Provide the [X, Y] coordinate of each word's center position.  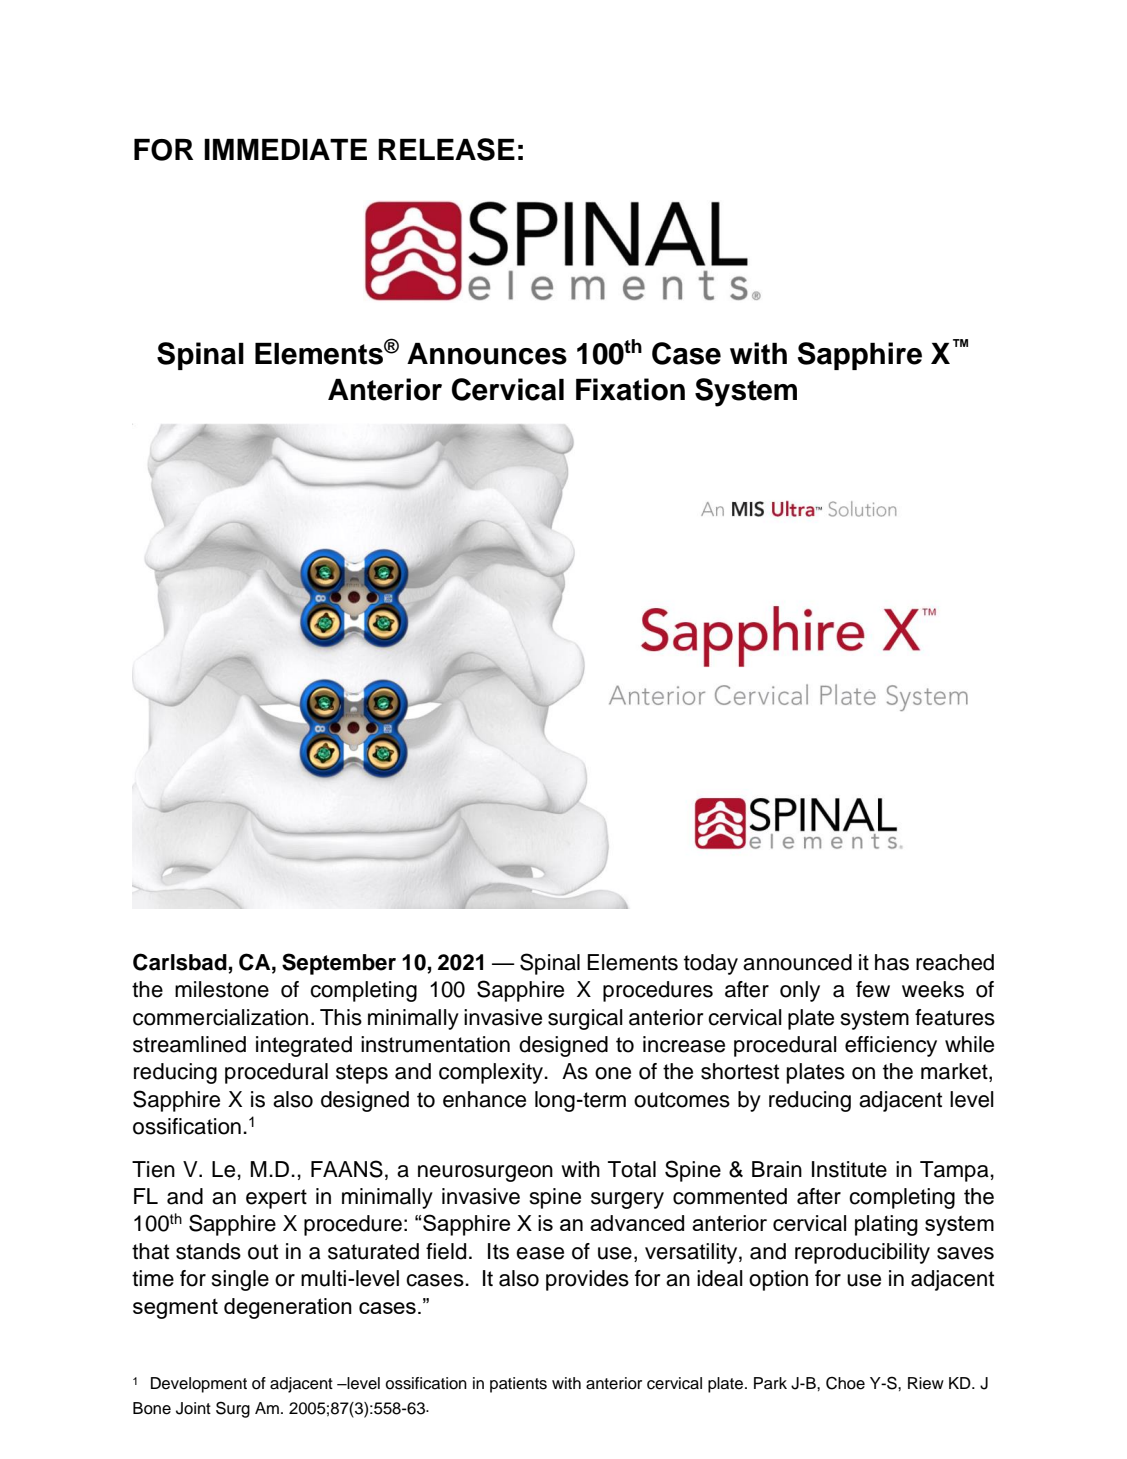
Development [199, 1385]
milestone [222, 989]
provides [587, 1280]
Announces [487, 354]
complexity [492, 1073]
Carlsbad [180, 962]
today [711, 964]
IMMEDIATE [285, 149]
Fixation [630, 389]
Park [770, 1383]
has [892, 962]
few [873, 989]
